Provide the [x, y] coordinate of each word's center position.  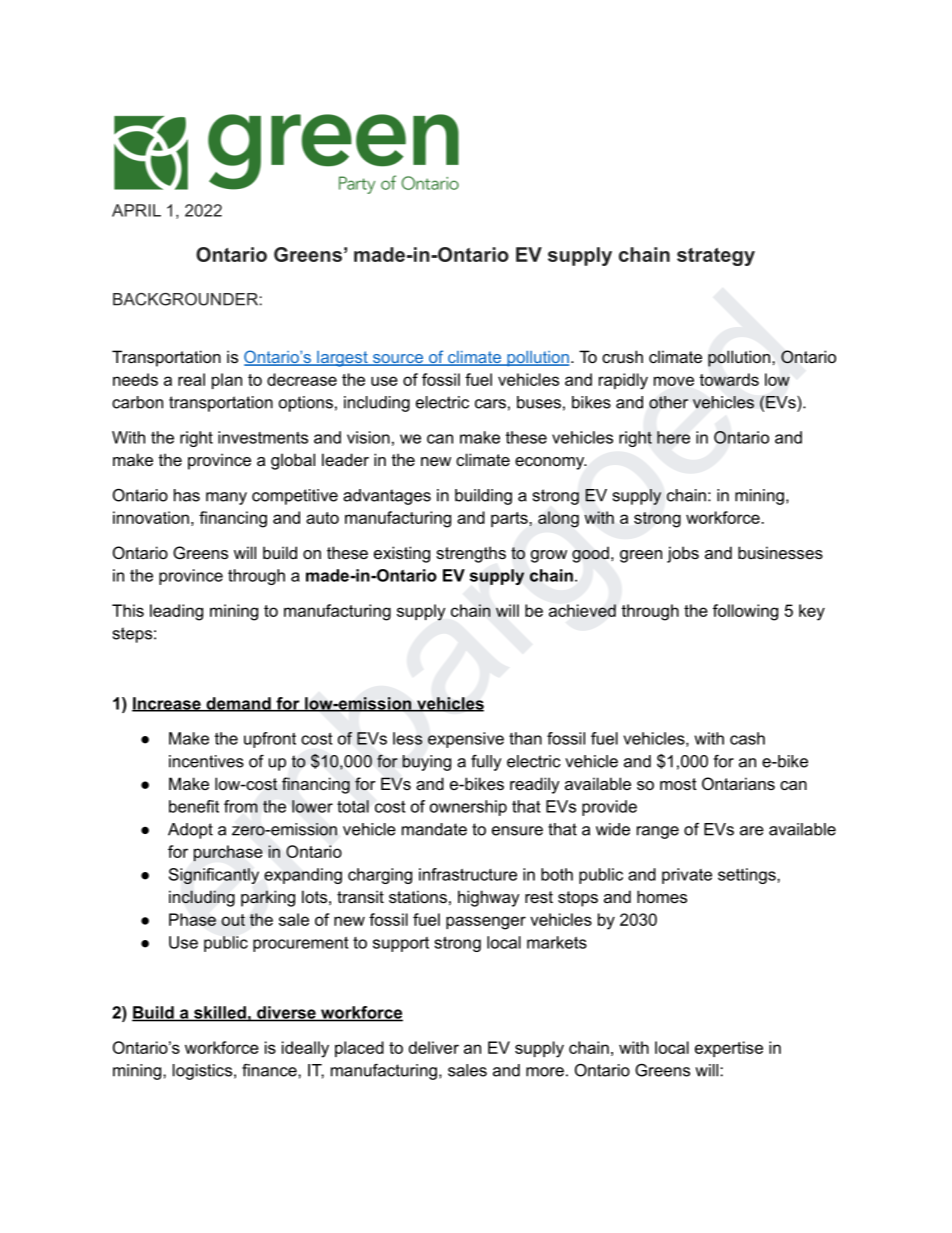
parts [510, 519]
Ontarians [738, 783]
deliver [434, 1047]
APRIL [136, 210]
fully [486, 763]
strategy [716, 257]
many [226, 498]
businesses [780, 552]
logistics [202, 1072]
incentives [206, 761]
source [397, 360]
